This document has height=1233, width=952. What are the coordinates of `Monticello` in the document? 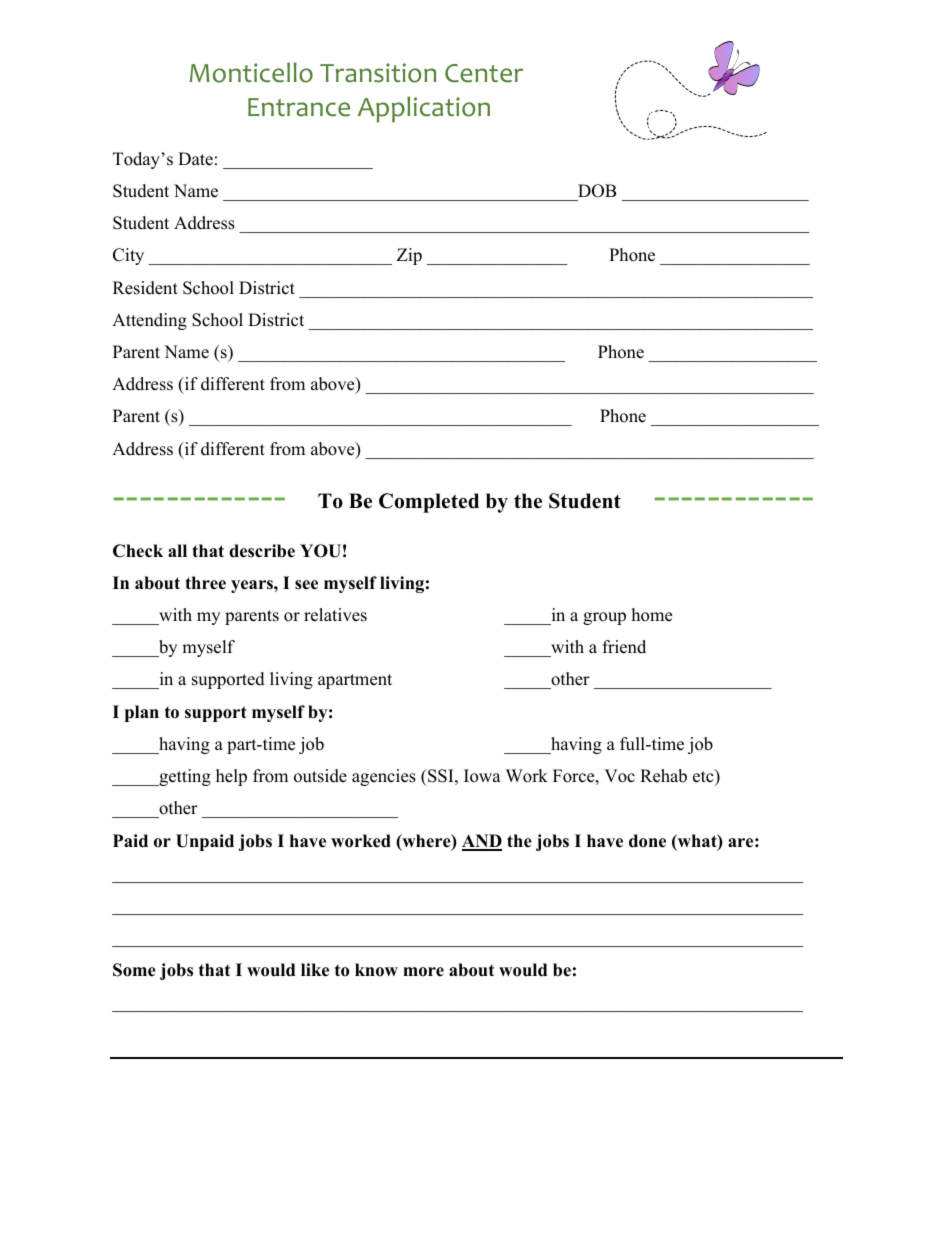 It's located at (251, 72).
